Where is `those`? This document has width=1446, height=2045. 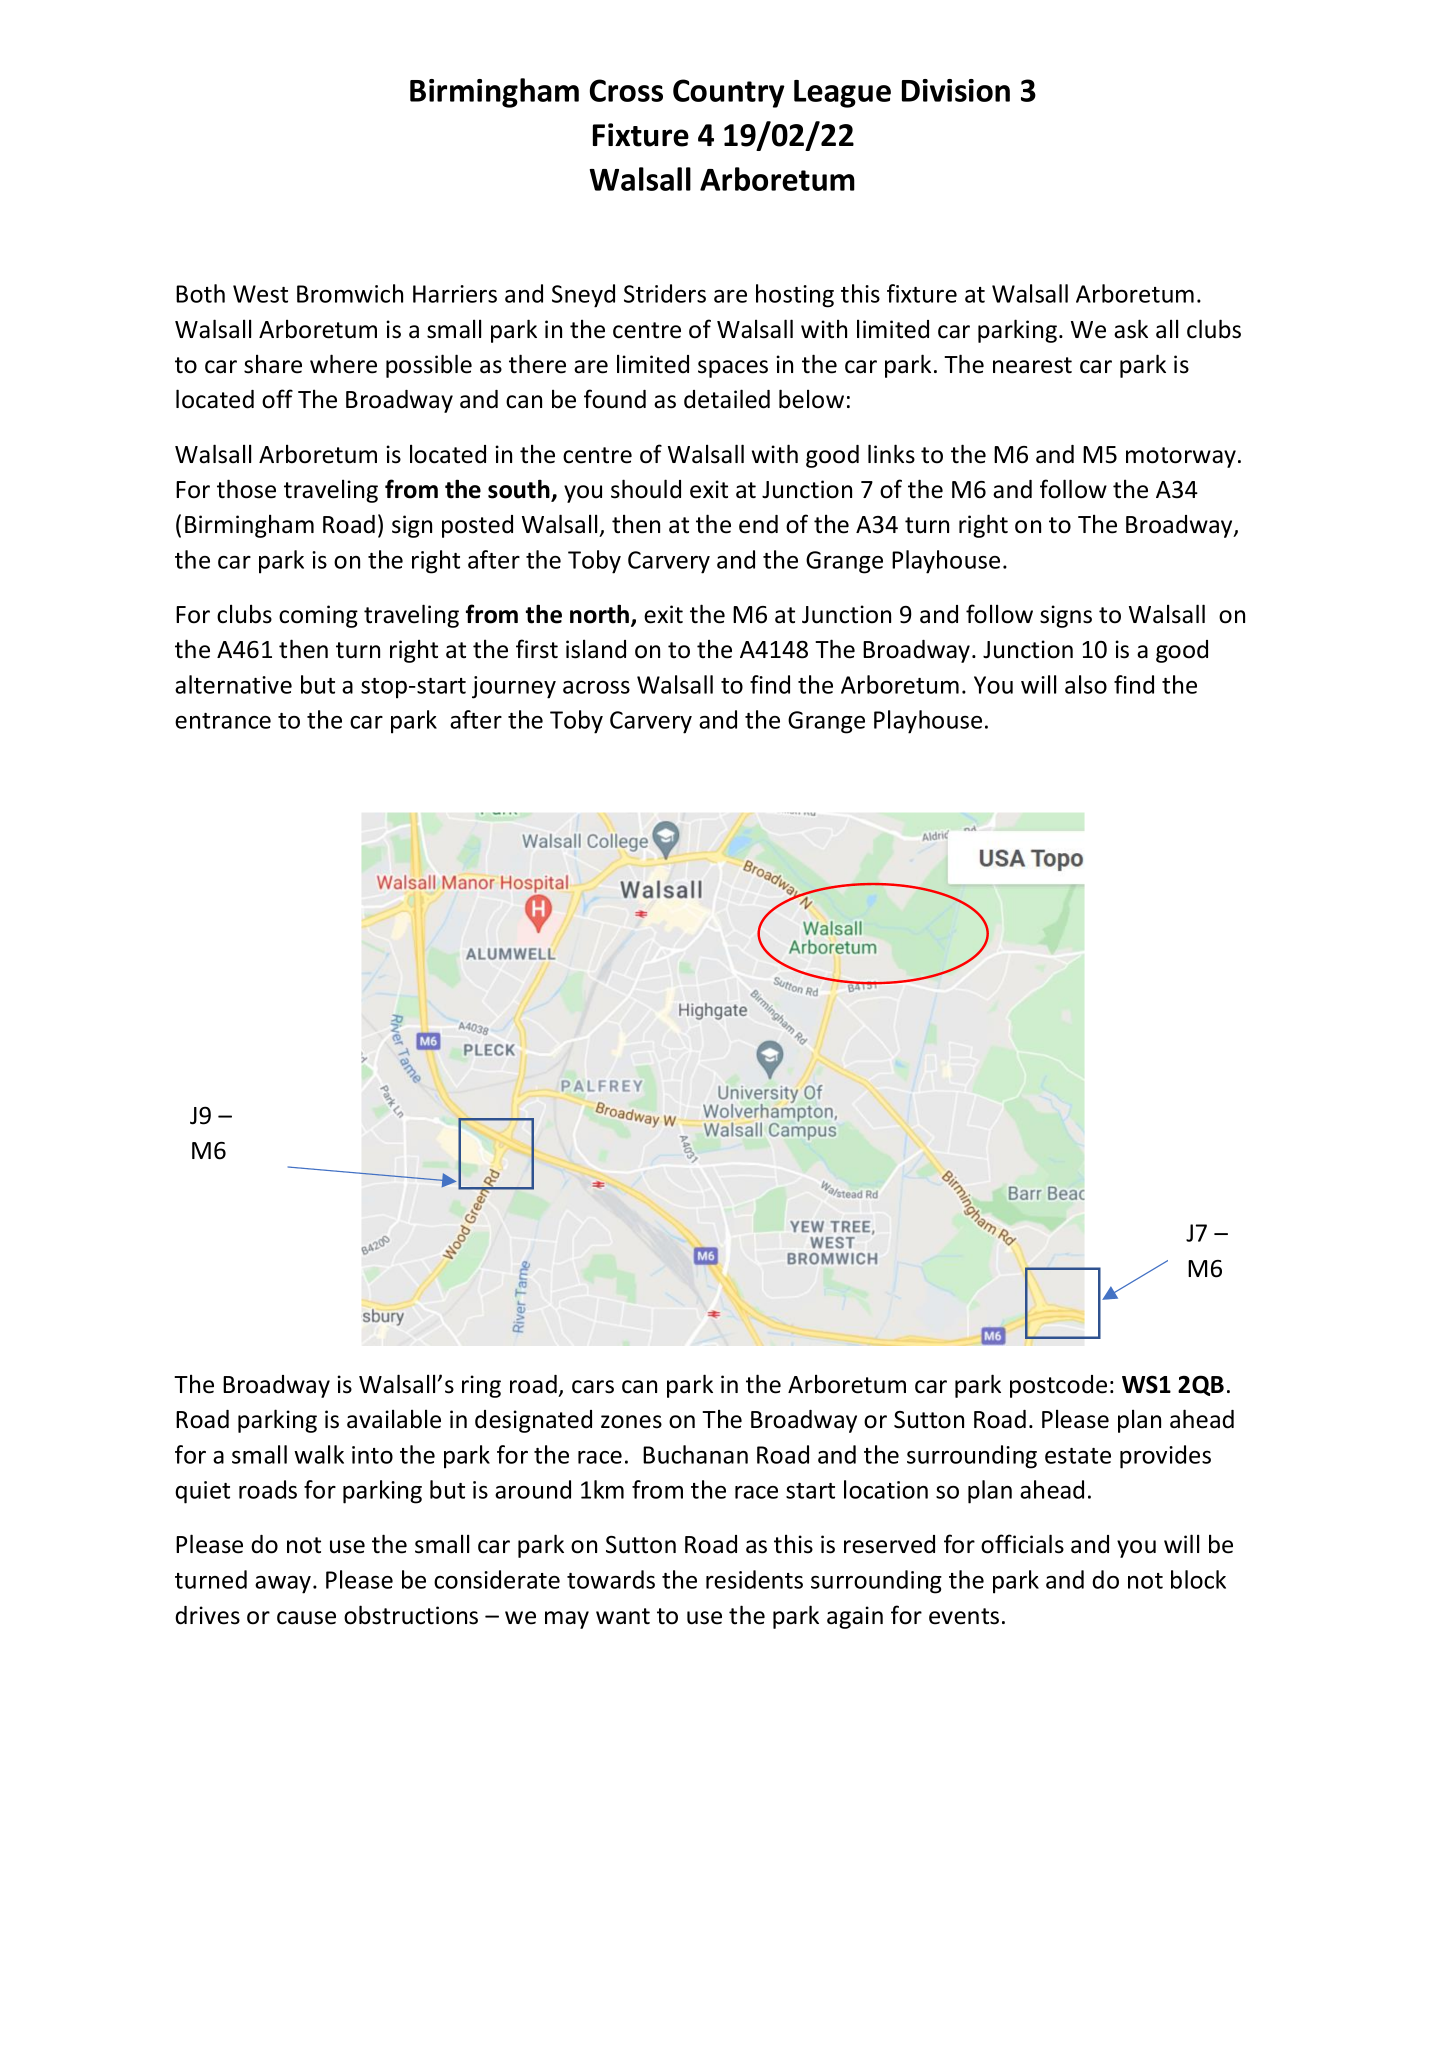
those is located at coordinates (246, 489).
